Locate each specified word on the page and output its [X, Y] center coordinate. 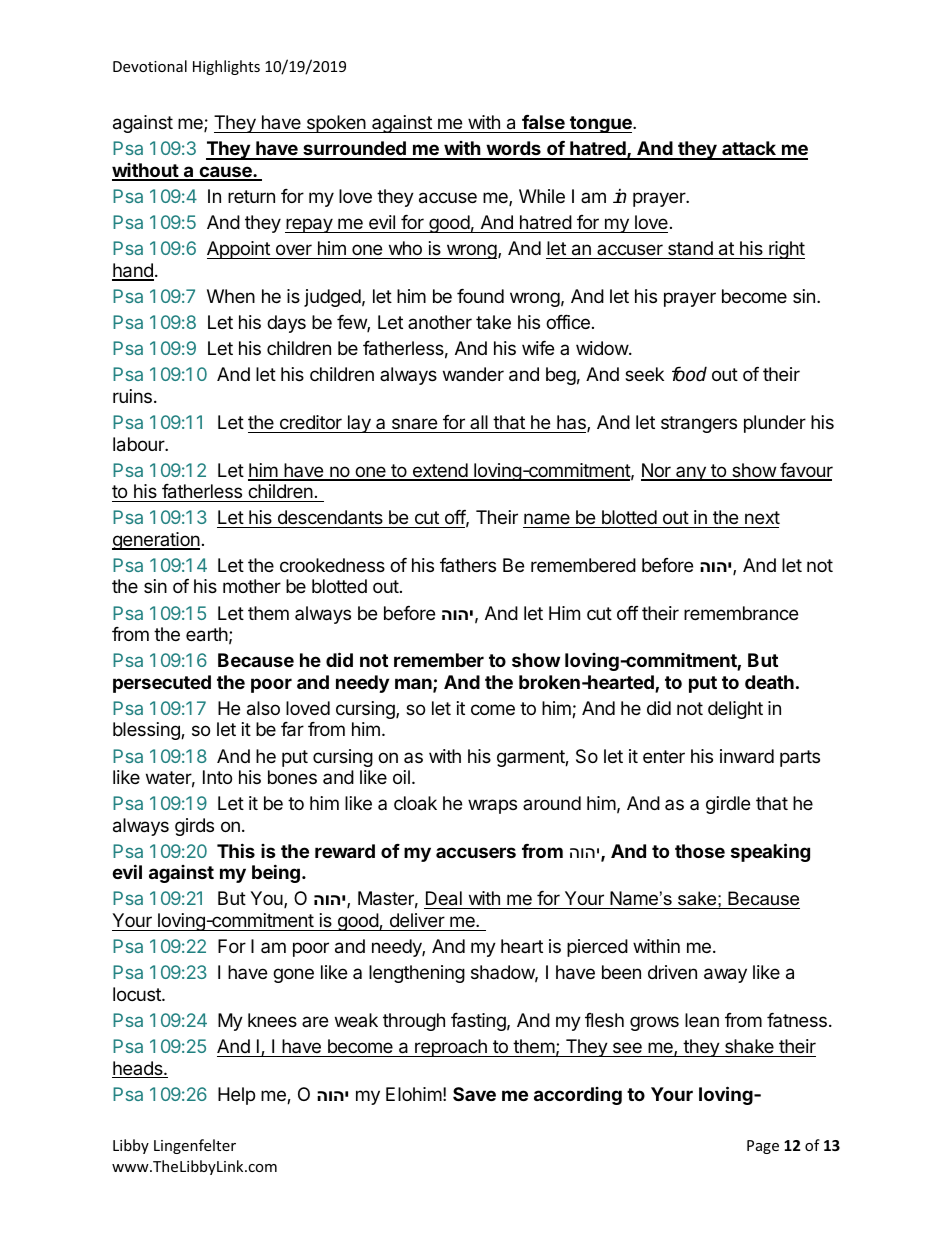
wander [473, 374]
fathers [468, 565]
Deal [444, 900]
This [236, 850]
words [513, 150]
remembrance [741, 613]
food [689, 374]
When [231, 296]
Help [236, 1096]
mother [252, 586]
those [700, 851]
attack [749, 150]
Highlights [226, 67]
